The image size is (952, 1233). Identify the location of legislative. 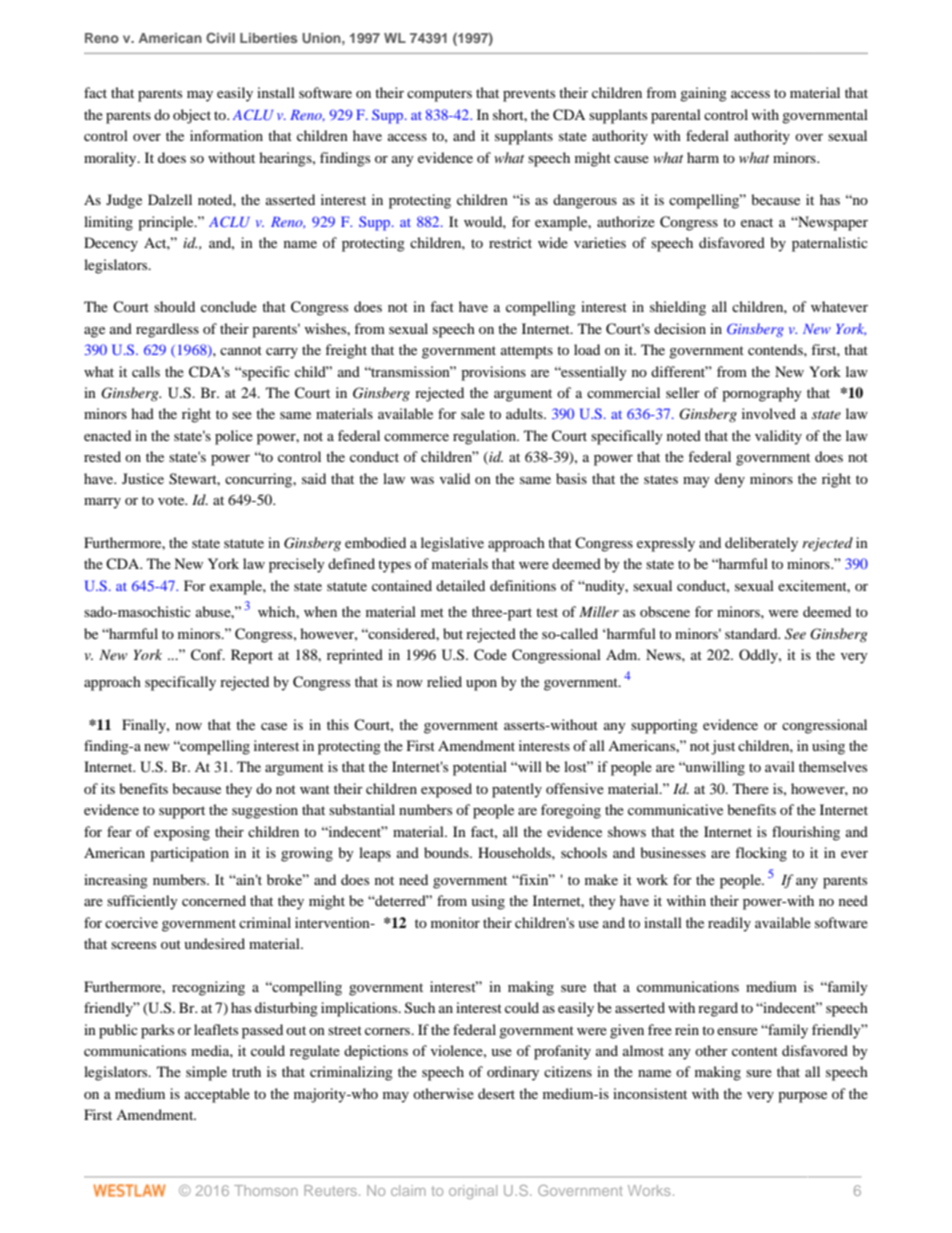
(452, 544).
